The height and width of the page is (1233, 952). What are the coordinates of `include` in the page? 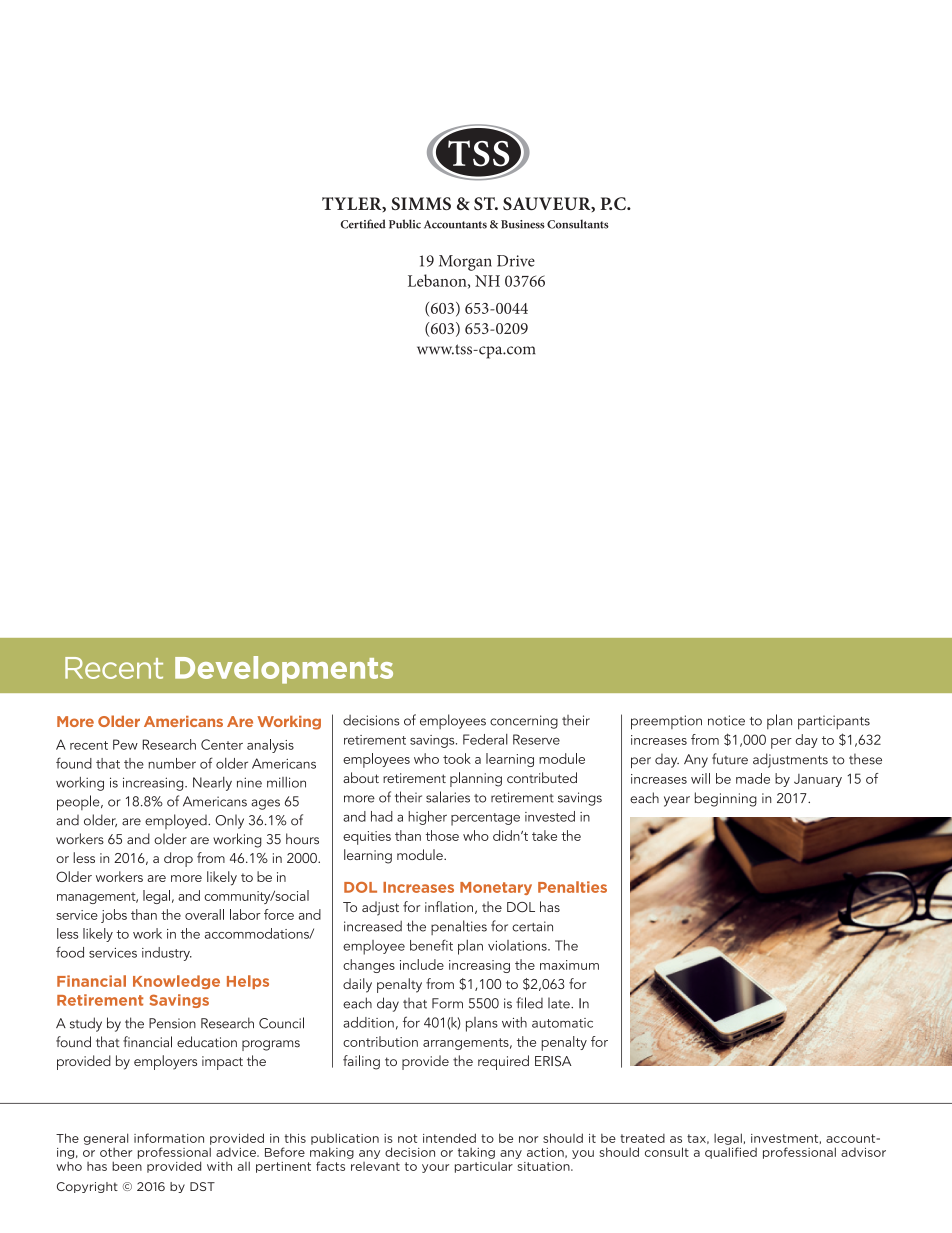 It's located at (422, 964).
